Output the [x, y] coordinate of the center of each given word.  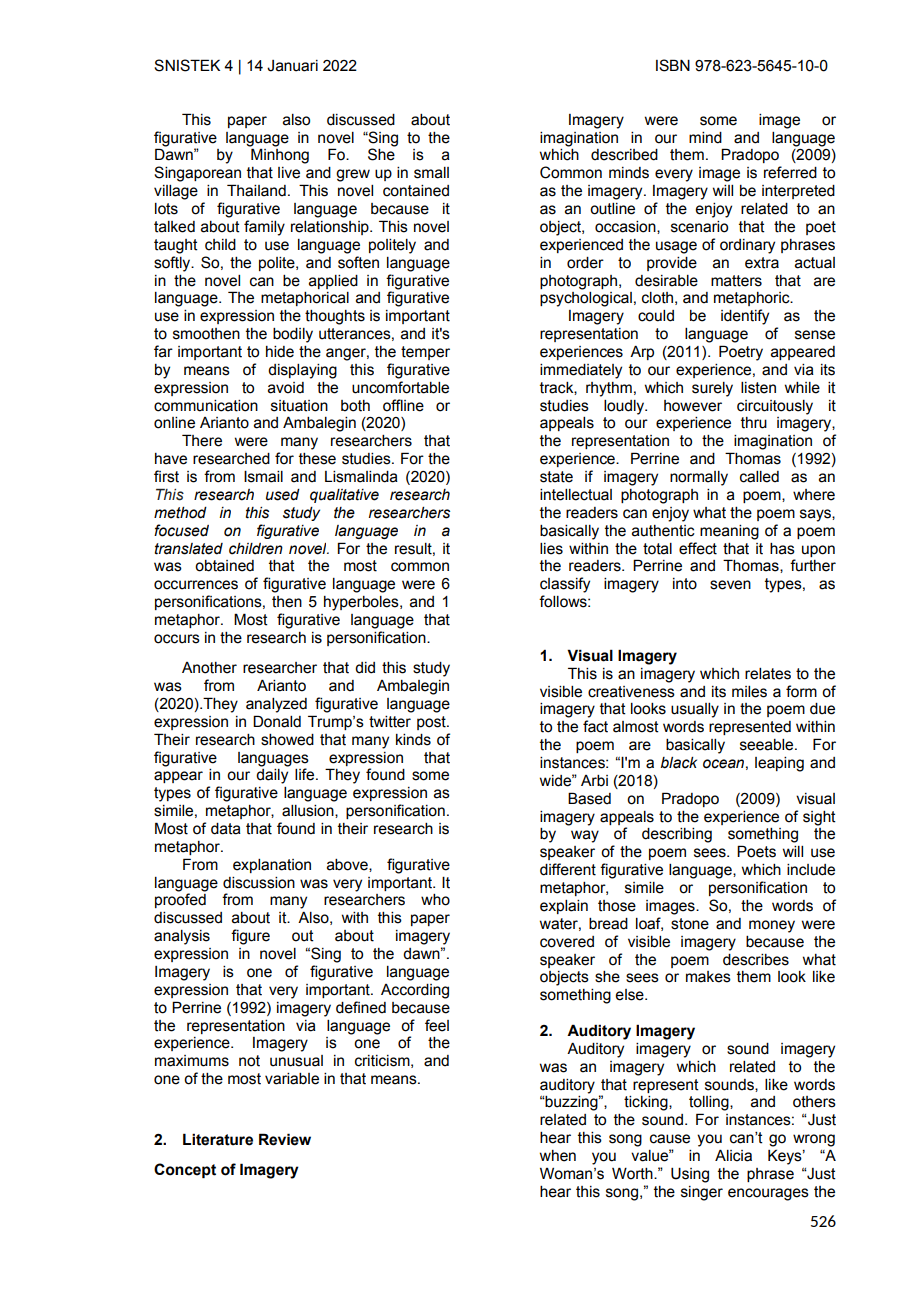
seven [730, 585]
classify [565, 585]
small [431, 173]
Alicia [733, 1155]
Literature [218, 1139]
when [558, 1156]
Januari [292, 66]
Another [209, 668]
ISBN [673, 65]
